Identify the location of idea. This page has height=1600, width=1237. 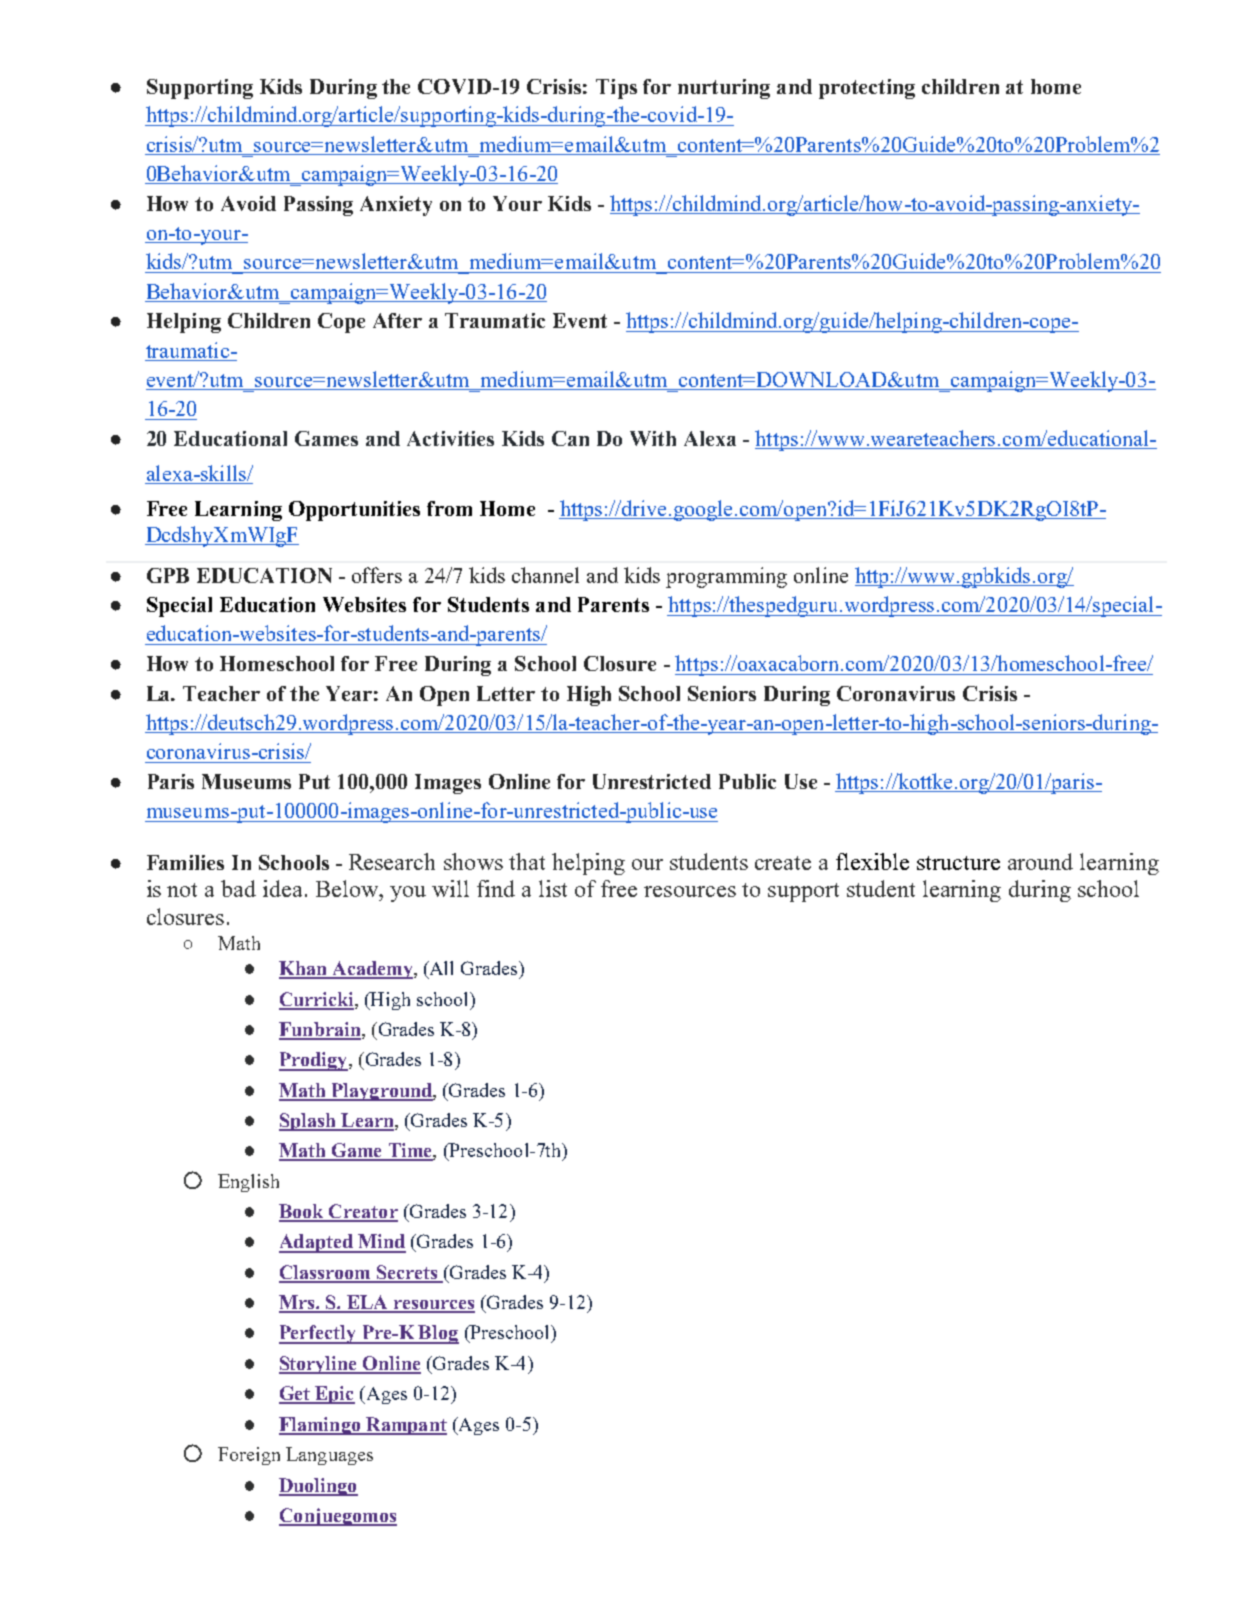
(282, 888).
